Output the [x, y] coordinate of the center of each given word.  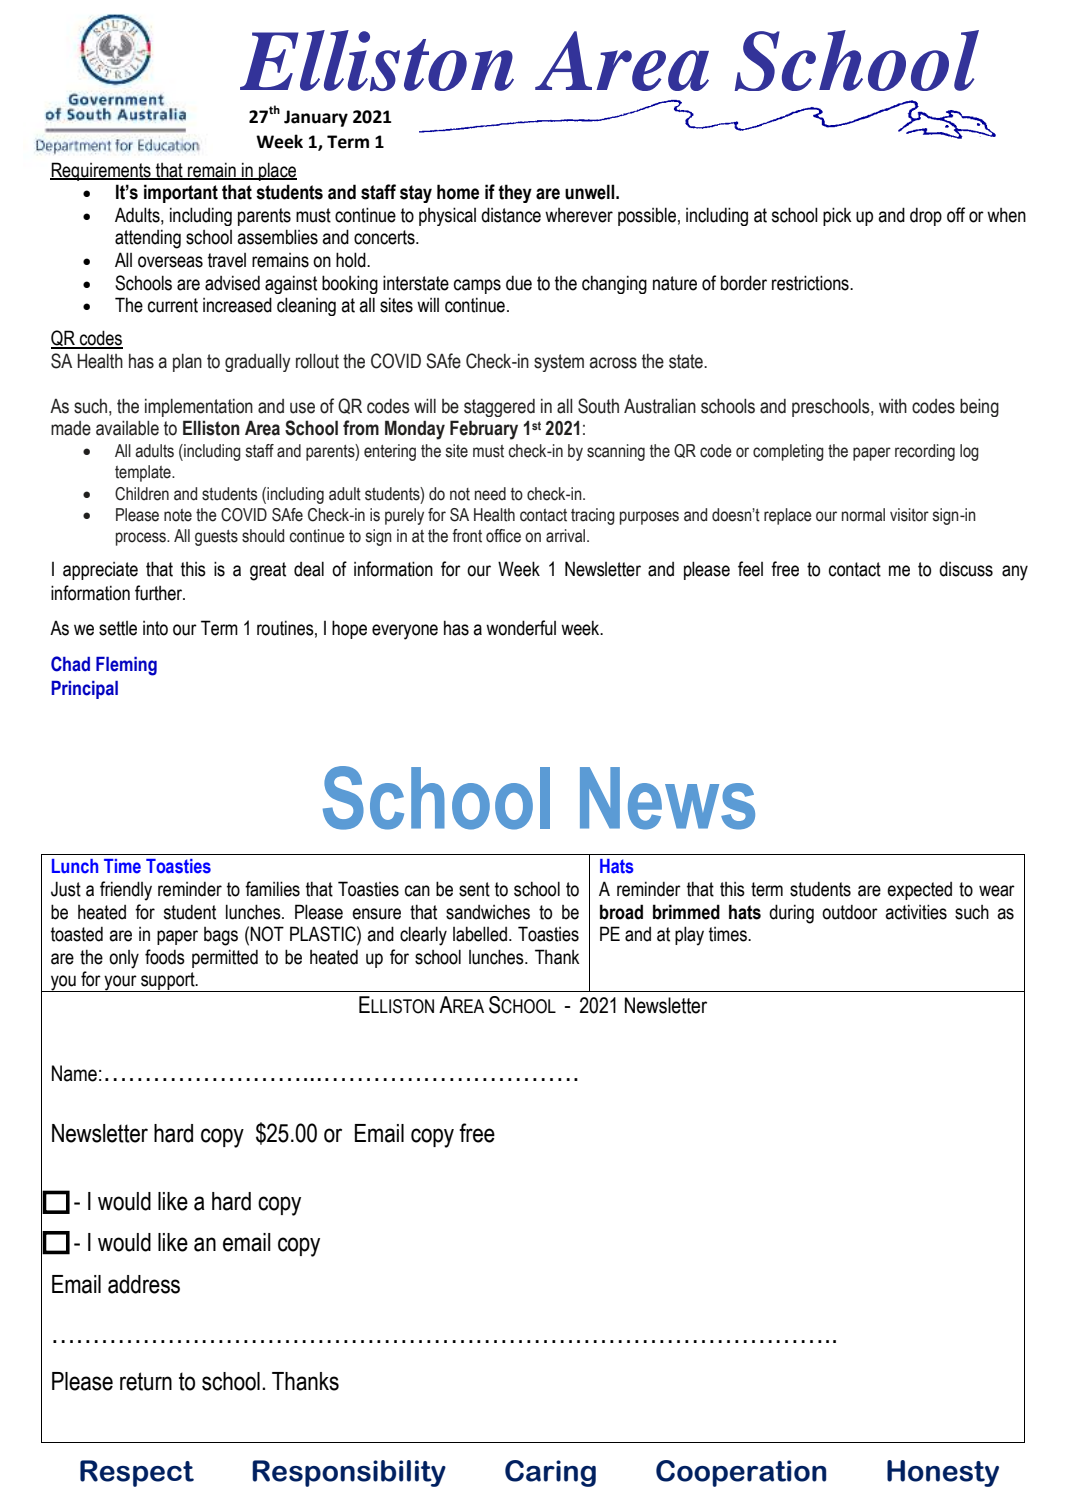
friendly [126, 891]
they [515, 193]
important [181, 193]
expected [919, 891]
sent [474, 889]
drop [926, 216]
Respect [137, 1473]
